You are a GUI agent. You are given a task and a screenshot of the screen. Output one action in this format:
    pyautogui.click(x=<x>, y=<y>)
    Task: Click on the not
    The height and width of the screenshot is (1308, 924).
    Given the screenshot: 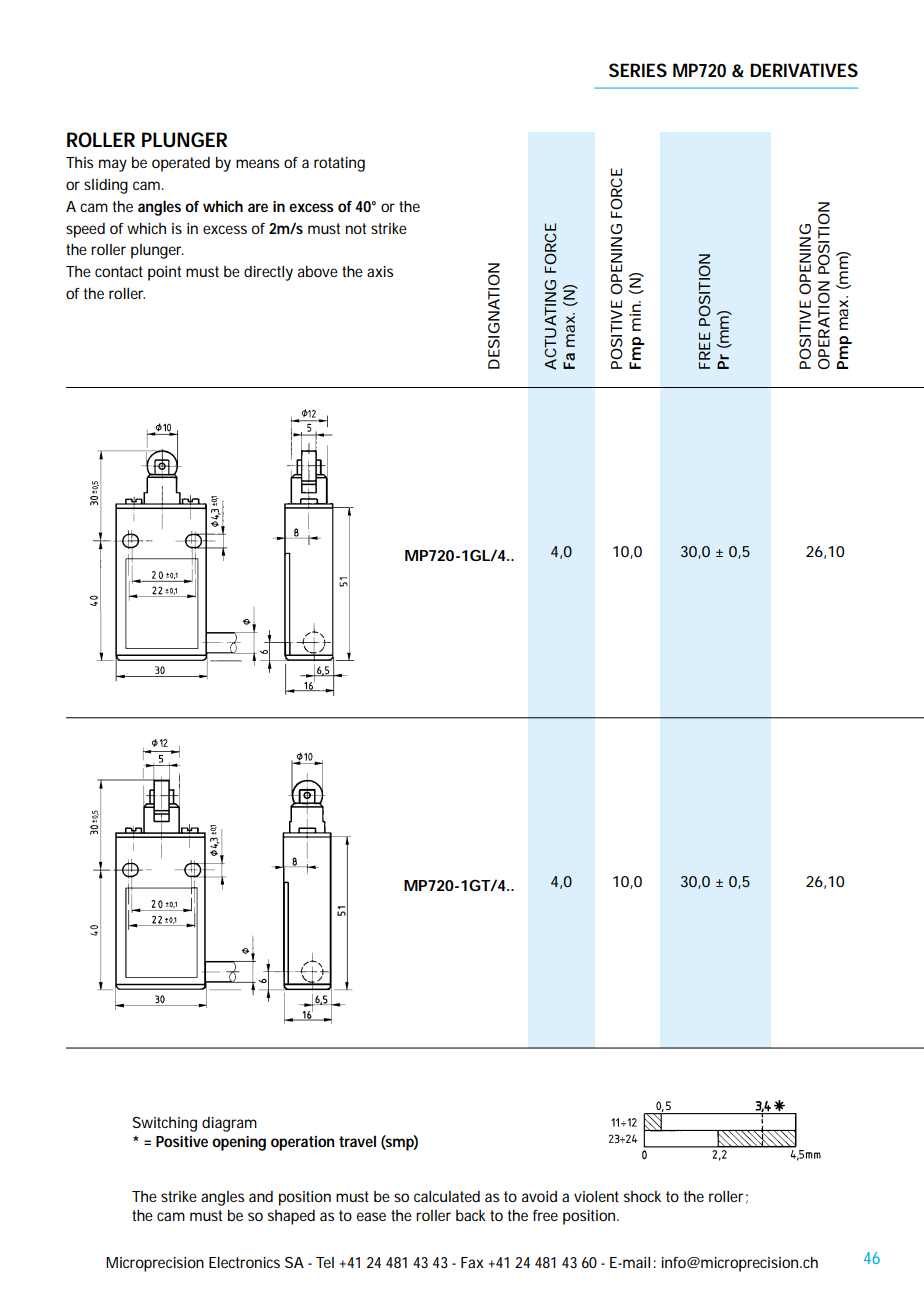 What is the action you would take?
    pyautogui.click(x=356, y=228)
